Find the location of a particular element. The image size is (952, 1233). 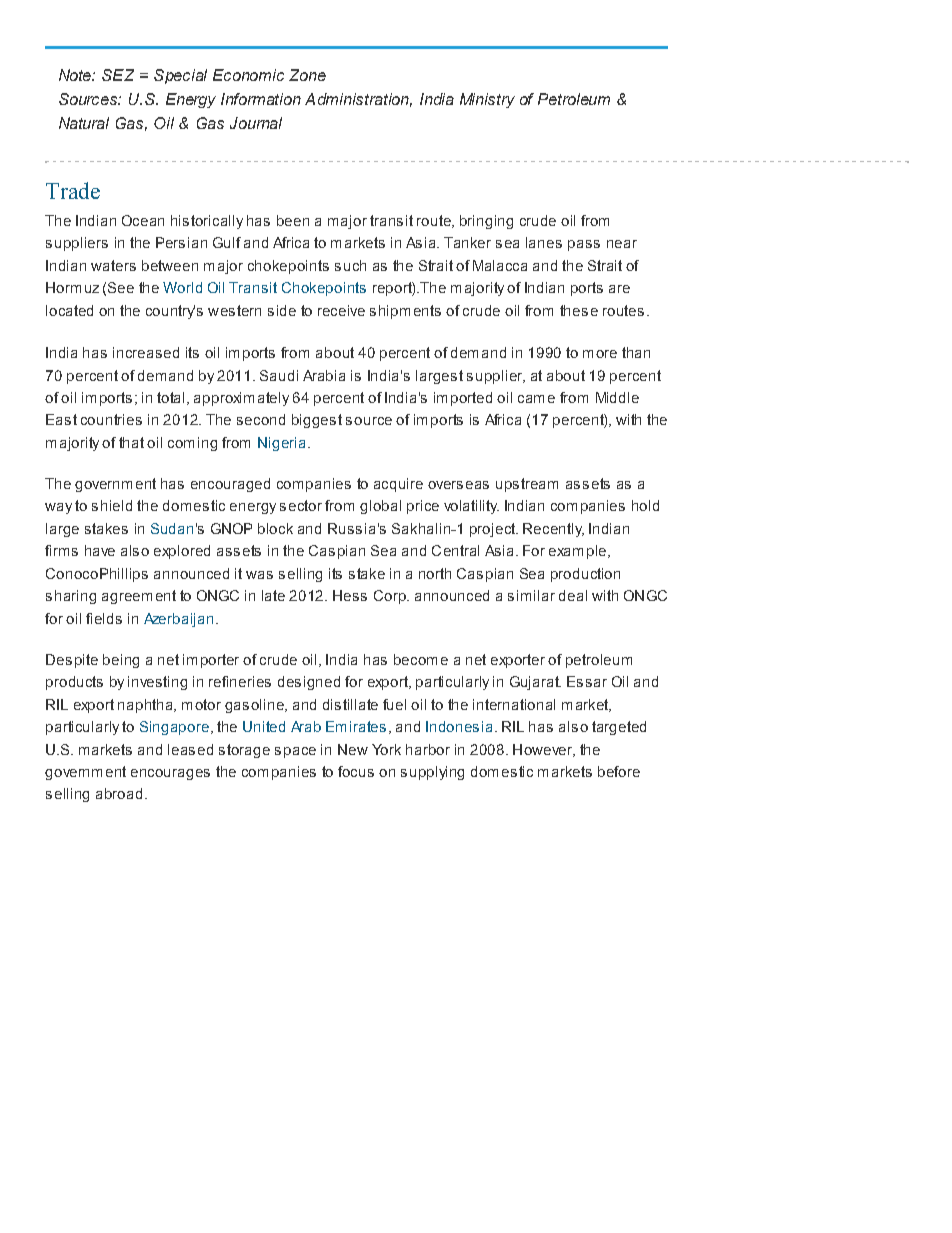

deal is located at coordinates (573, 595).
